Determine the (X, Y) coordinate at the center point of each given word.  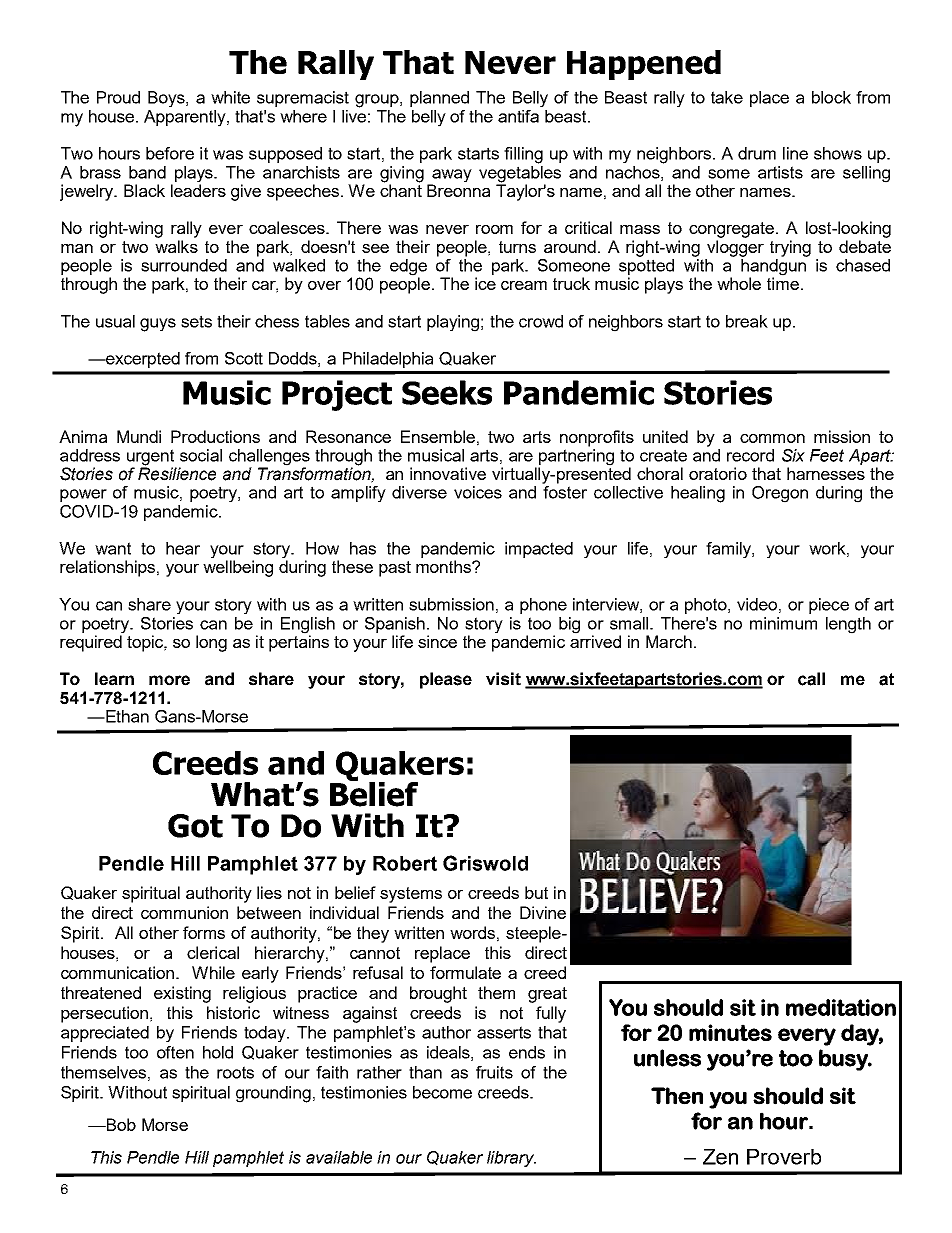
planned (439, 99)
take (727, 97)
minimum (783, 623)
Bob (120, 1124)
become (442, 1092)
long (211, 643)
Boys (167, 99)
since (437, 641)
